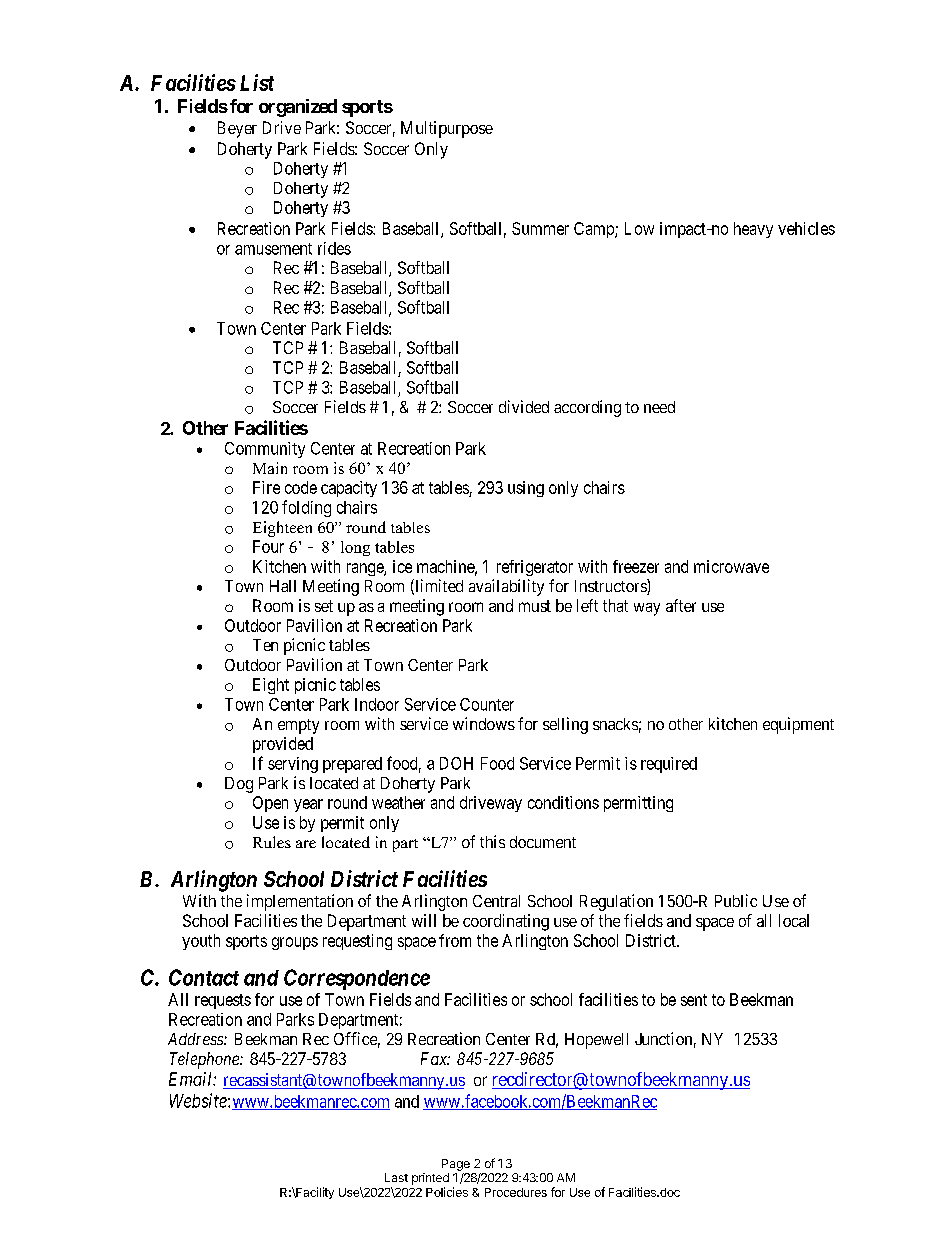 The width and height of the screenshot is (952, 1233). Describe the element at coordinates (283, 745) in the screenshot. I see `provided` at that location.
